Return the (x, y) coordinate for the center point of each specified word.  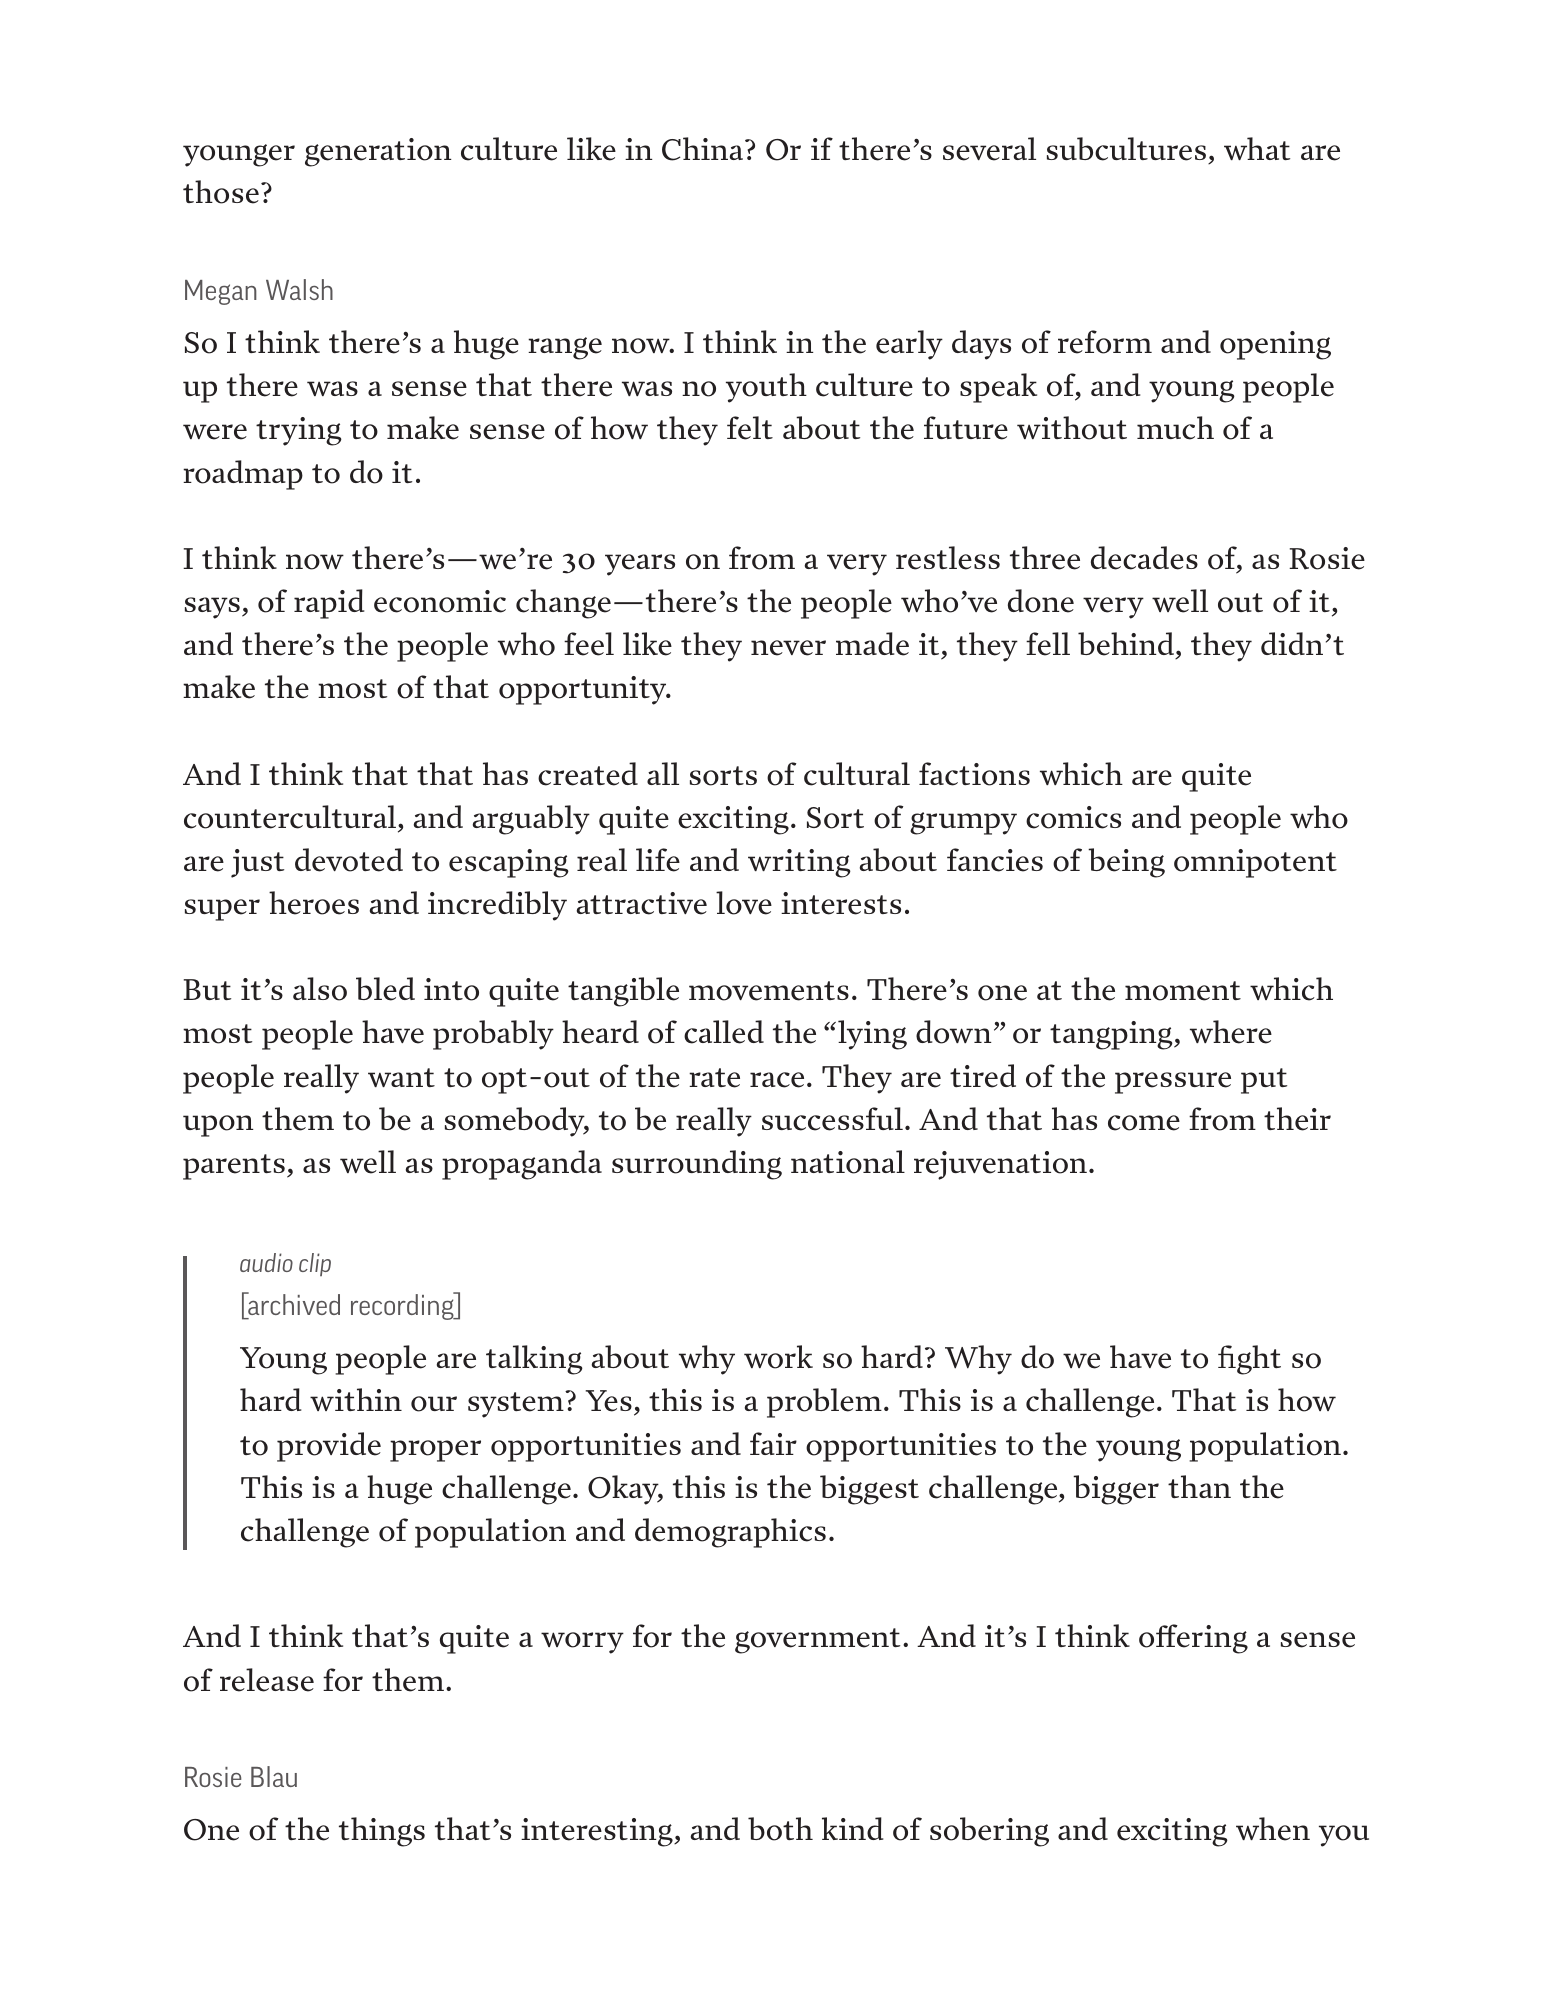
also (320, 989)
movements (769, 991)
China (702, 149)
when (1273, 1829)
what (1257, 148)
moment (1183, 991)
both (780, 1829)
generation (378, 152)
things (382, 1832)
